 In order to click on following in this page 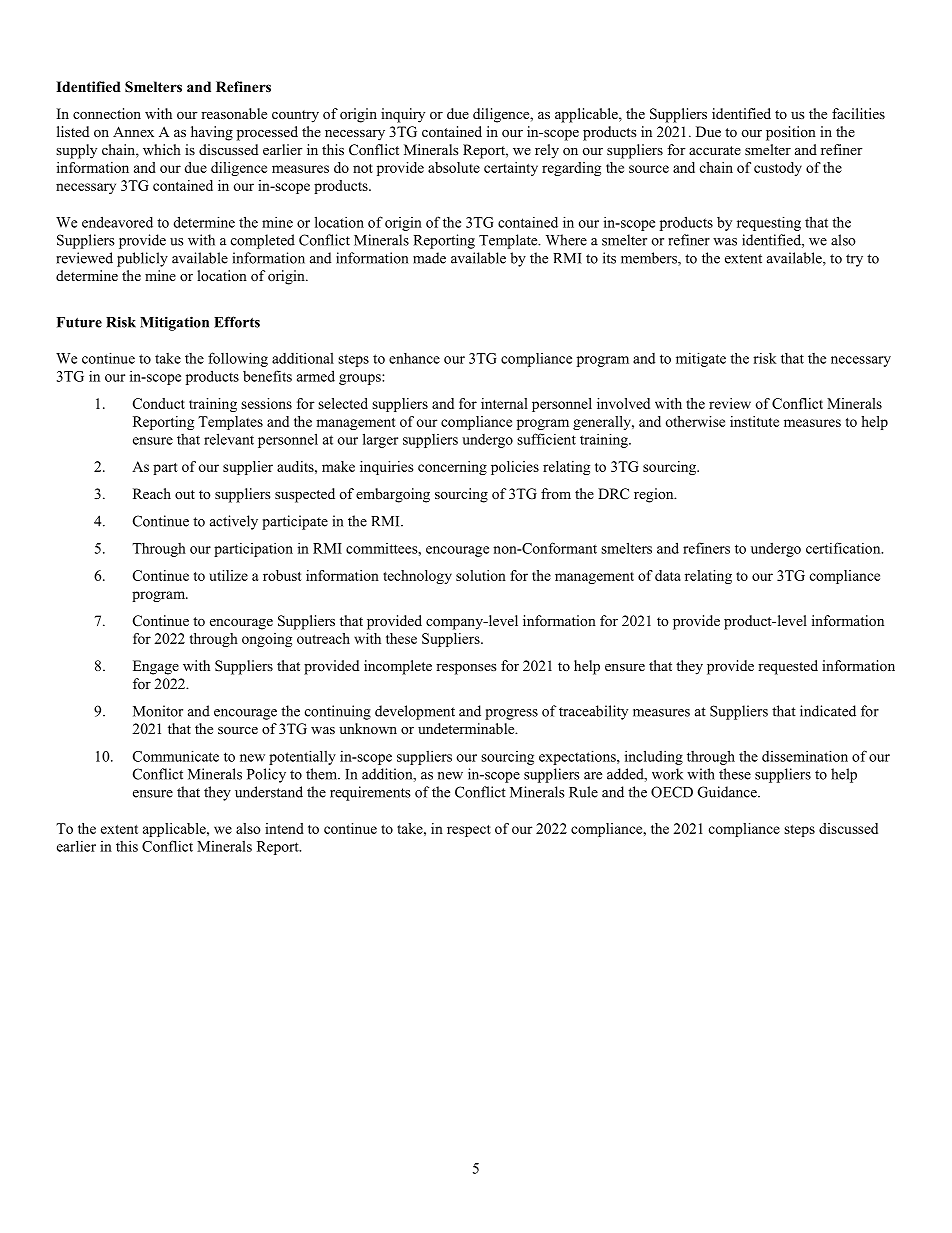, I will do `click(238, 359)`.
